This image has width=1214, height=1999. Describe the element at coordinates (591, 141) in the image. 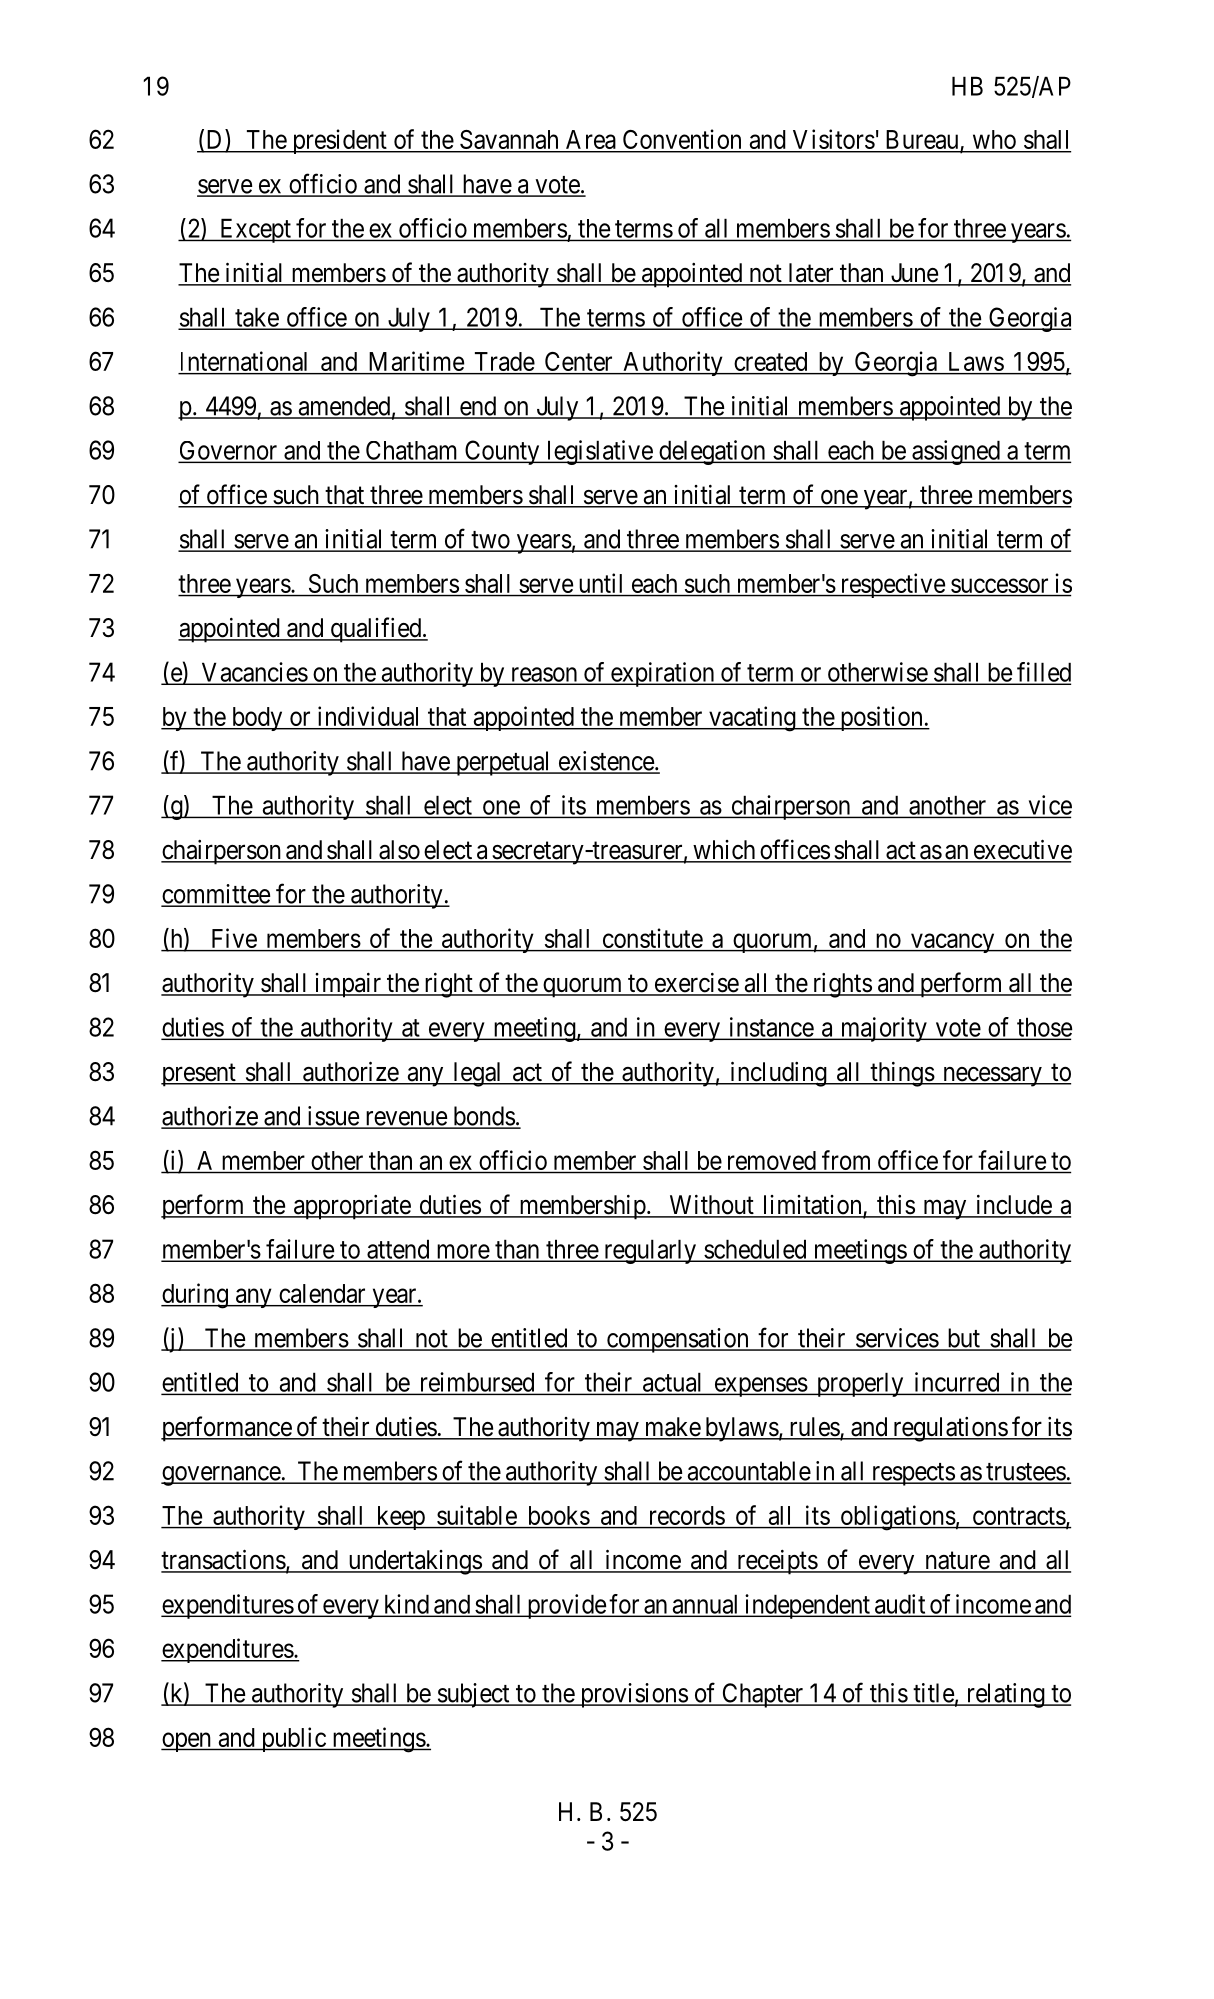

I see `Area` at that location.
